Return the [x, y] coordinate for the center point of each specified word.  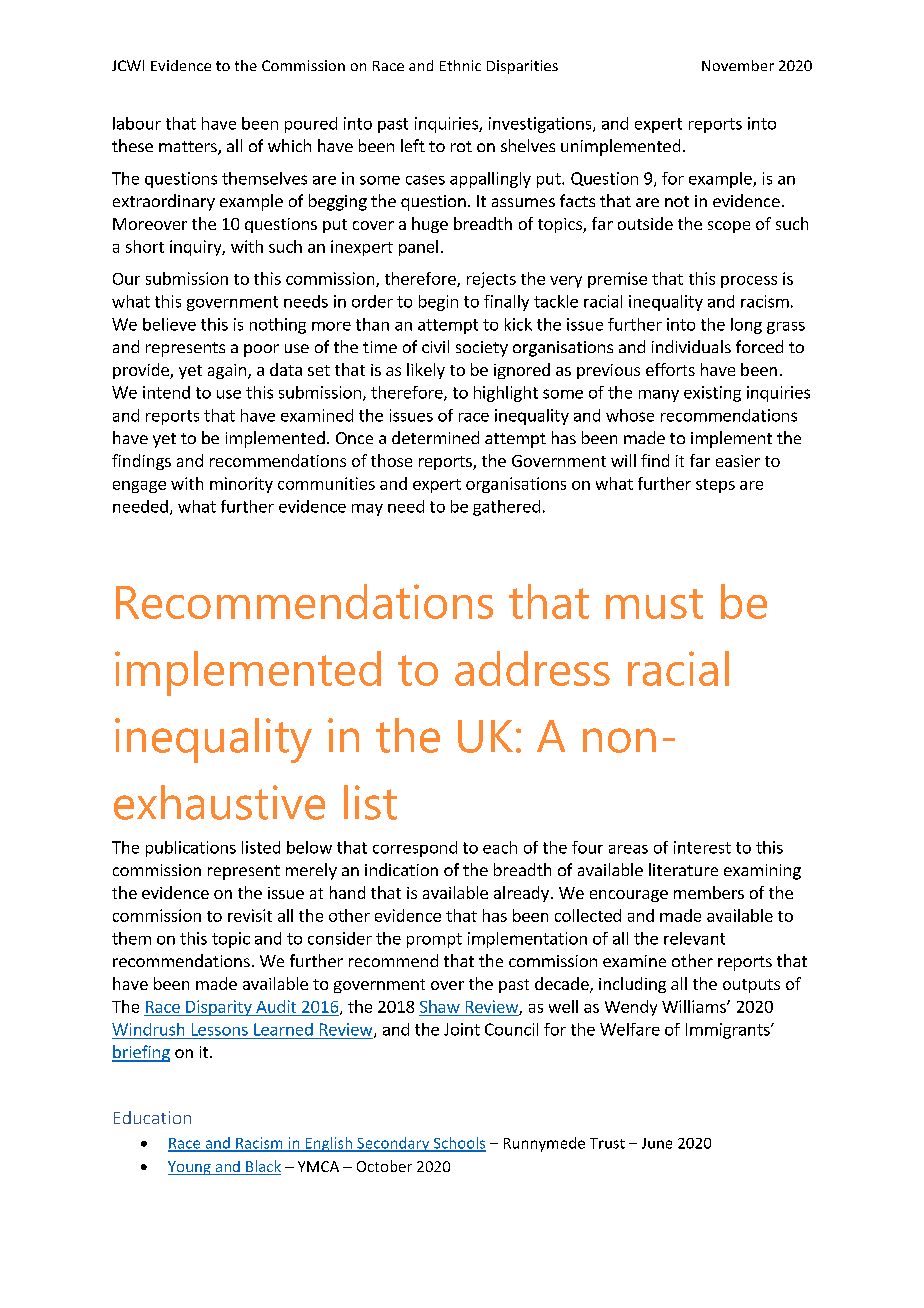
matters [189, 148]
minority [241, 485]
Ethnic [460, 65]
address [532, 668]
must [654, 604]
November [738, 65]
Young [190, 1168]
